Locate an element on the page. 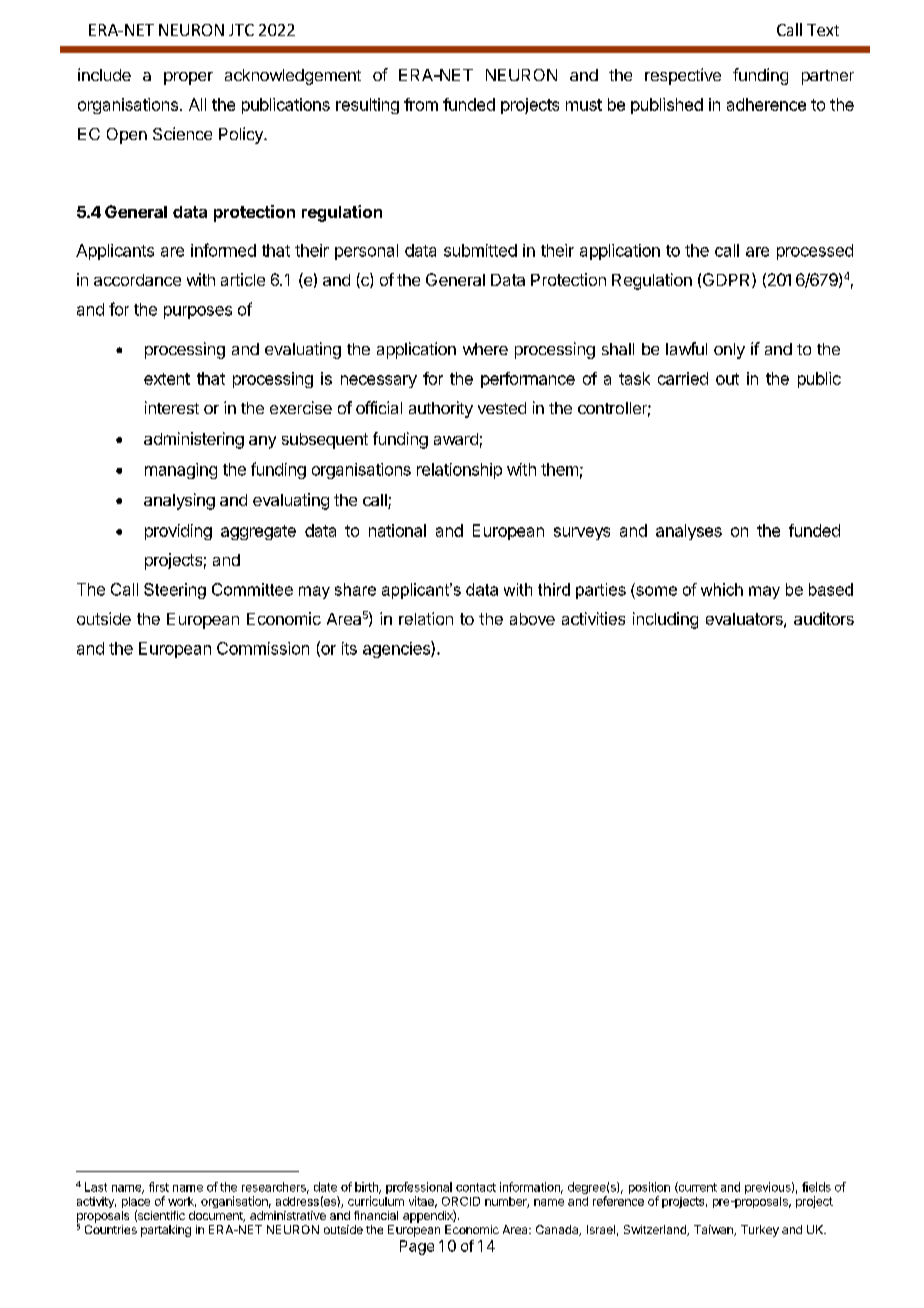 The height and width of the page is (1308, 924). first is located at coordinates (159, 1187).
